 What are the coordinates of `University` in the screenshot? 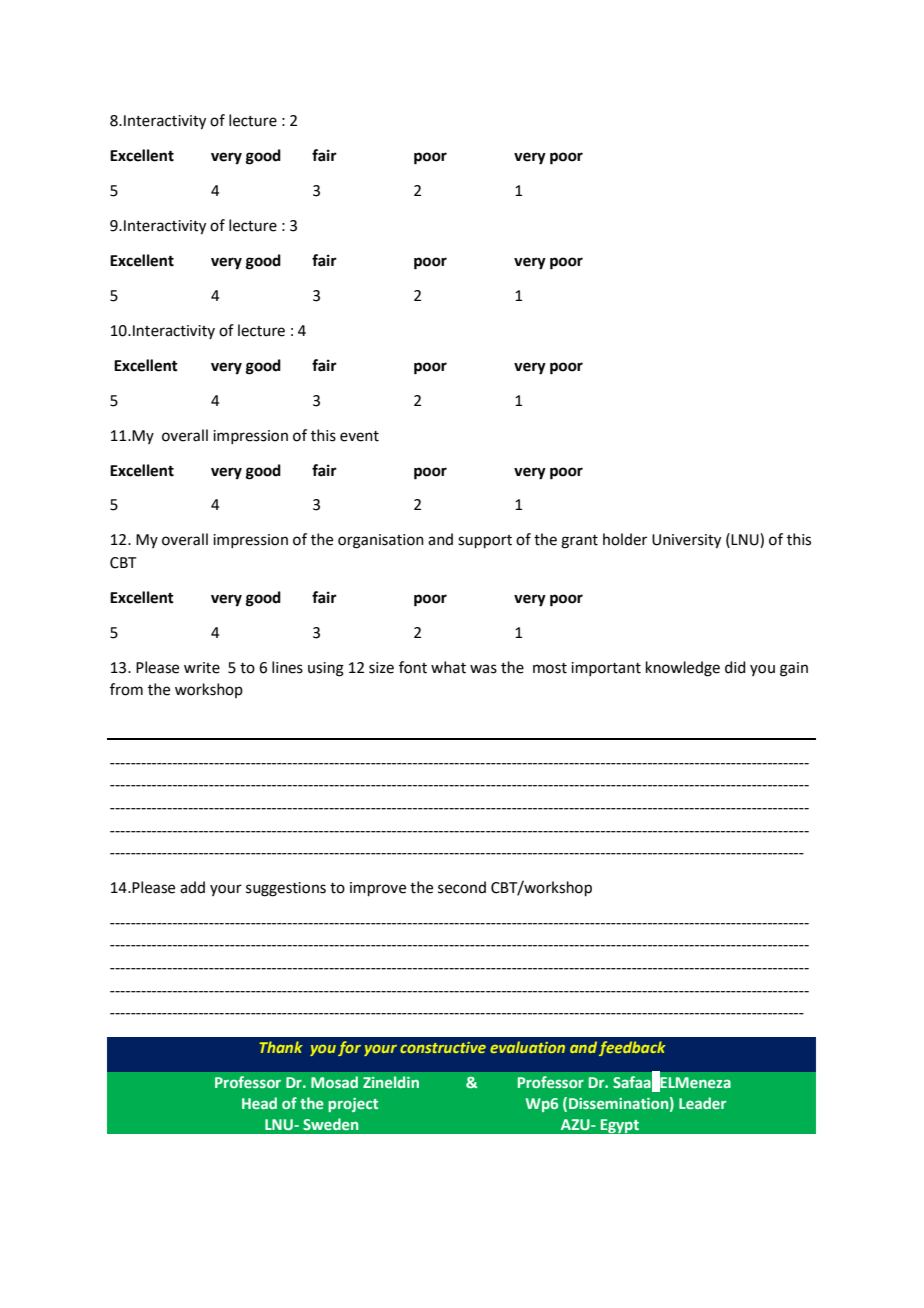 It's located at (686, 541).
